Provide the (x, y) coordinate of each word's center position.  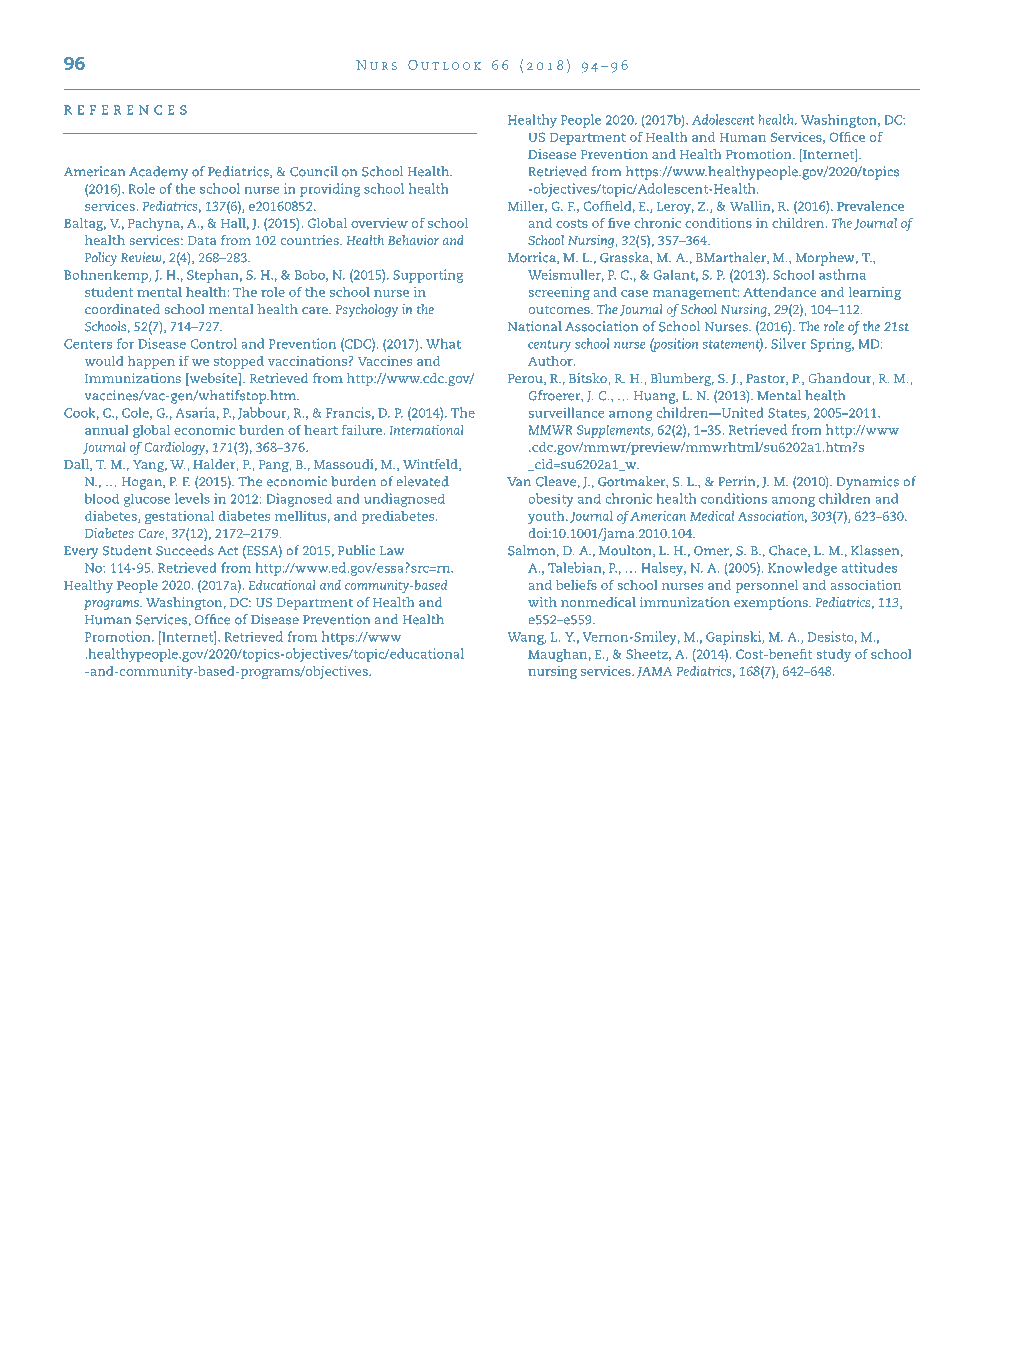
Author (551, 361)
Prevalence (870, 206)
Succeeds (185, 550)
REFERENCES (125, 110)
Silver (789, 343)
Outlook (444, 65)
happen (151, 362)
